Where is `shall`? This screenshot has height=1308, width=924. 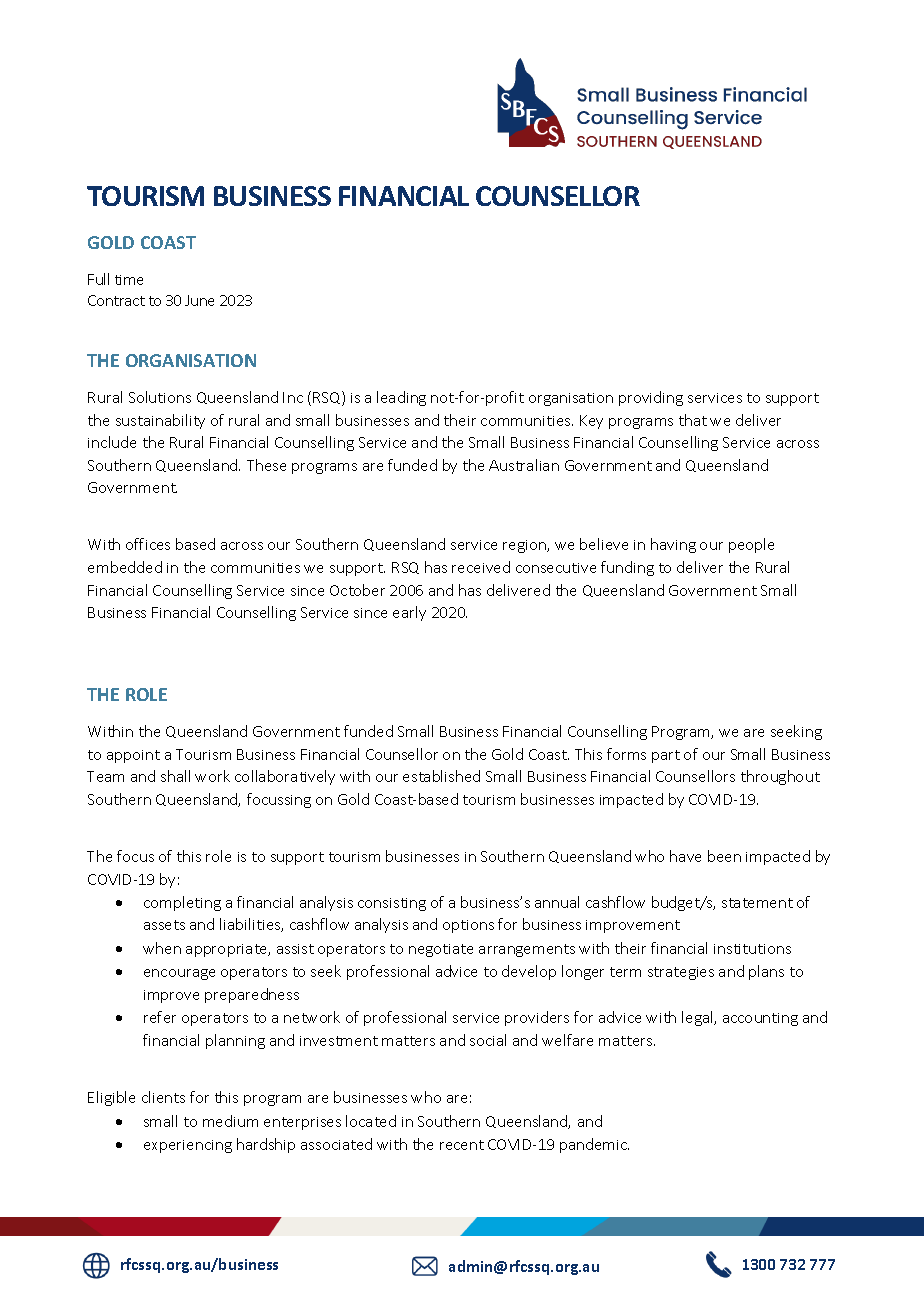
shall is located at coordinates (175, 776).
